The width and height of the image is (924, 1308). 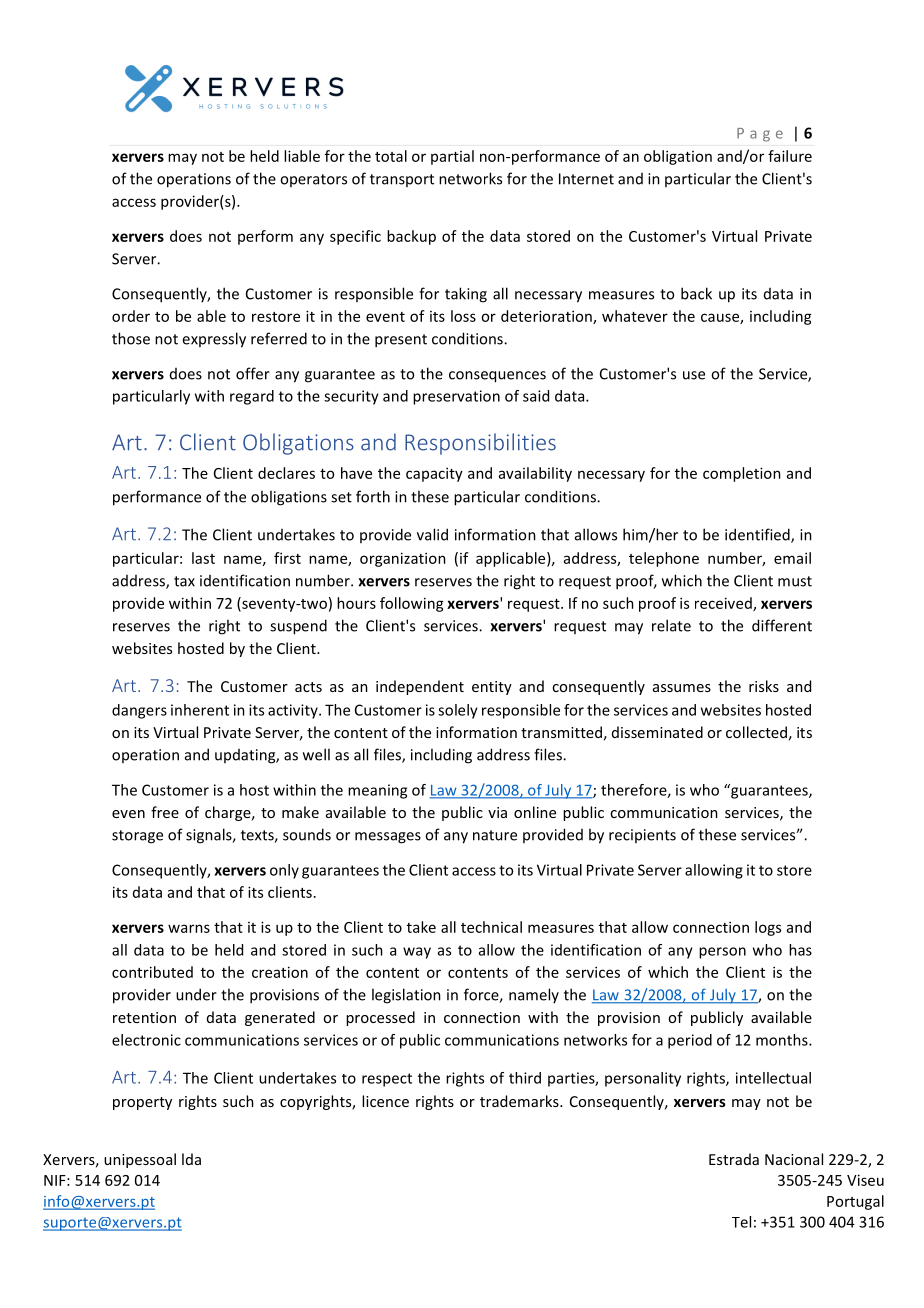 What do you see at coordinates (768, 928) in the image?
I see `logs` at bounding box center [768, 928].
